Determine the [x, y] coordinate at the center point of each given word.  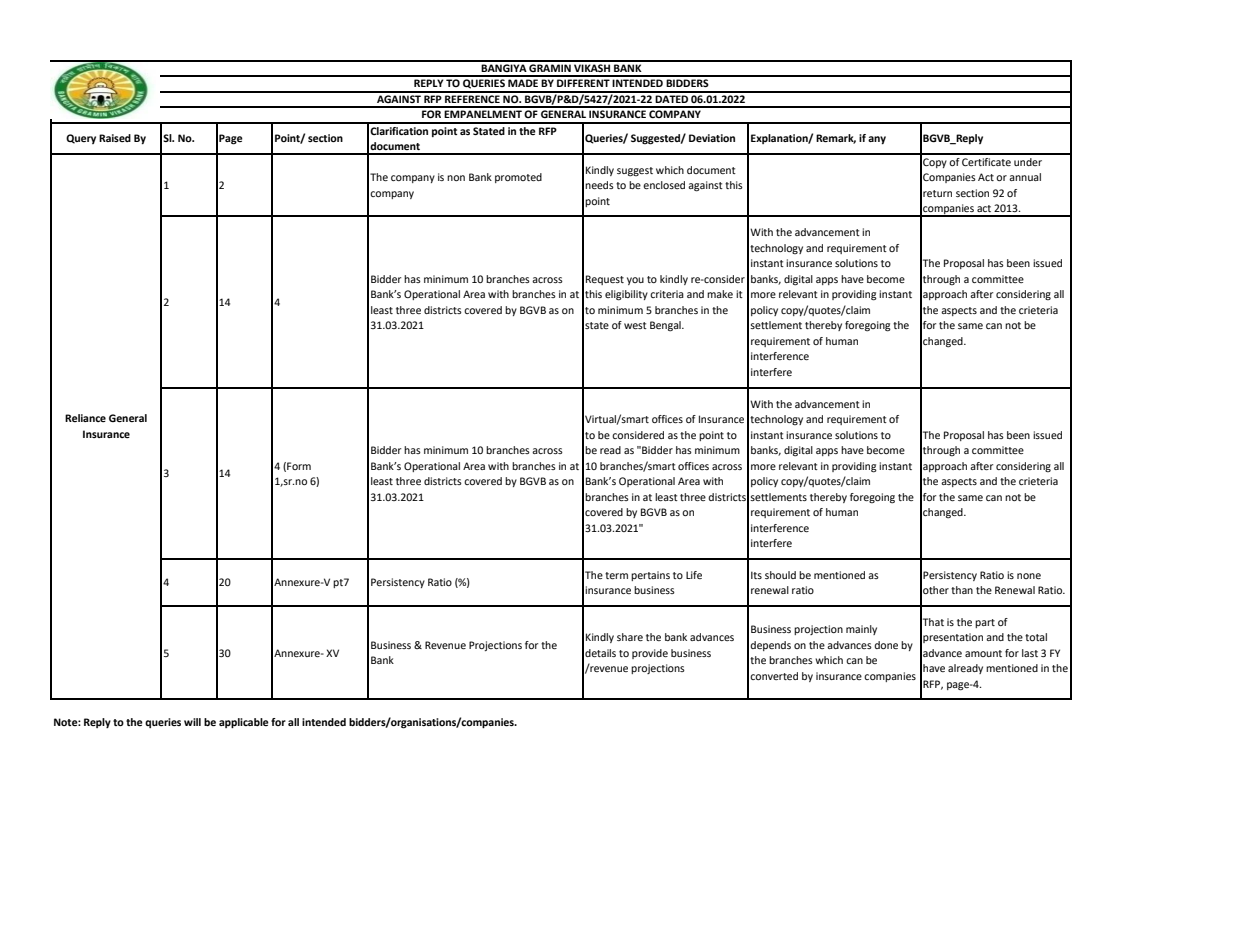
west [635, 325]
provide [650, 654]
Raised [115, 138]
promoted [518, 178]
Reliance [85, 418]
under [1028, 162]
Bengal [666, 326]
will [192, 722]
